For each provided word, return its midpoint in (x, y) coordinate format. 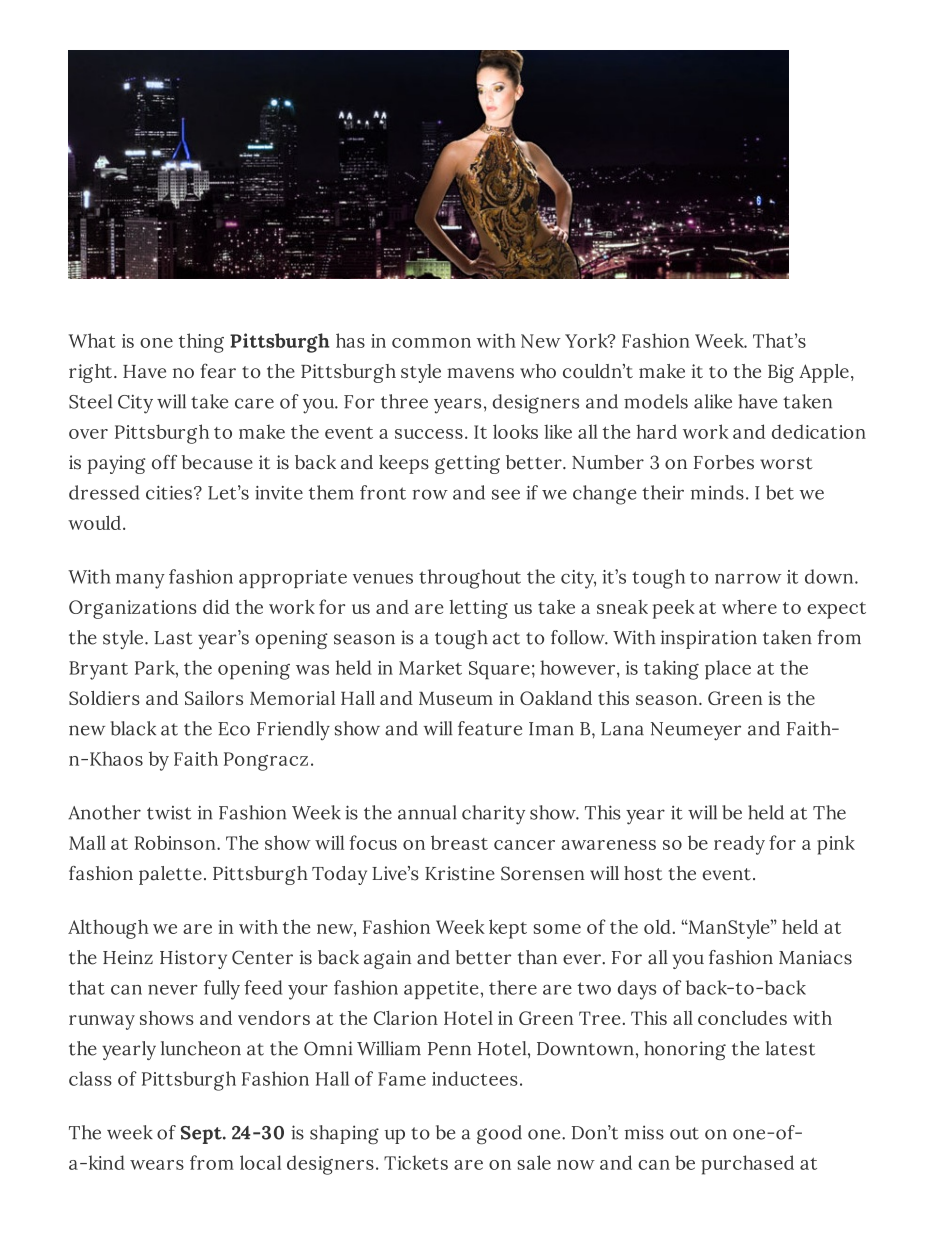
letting (478, 609)
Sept (202, 1135)
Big (781, 373)
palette (170, 875)
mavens (480, 373)
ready (739, 845)
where (749, 607)
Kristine (460, 873)
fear (218, 370)
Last (173, 638)
